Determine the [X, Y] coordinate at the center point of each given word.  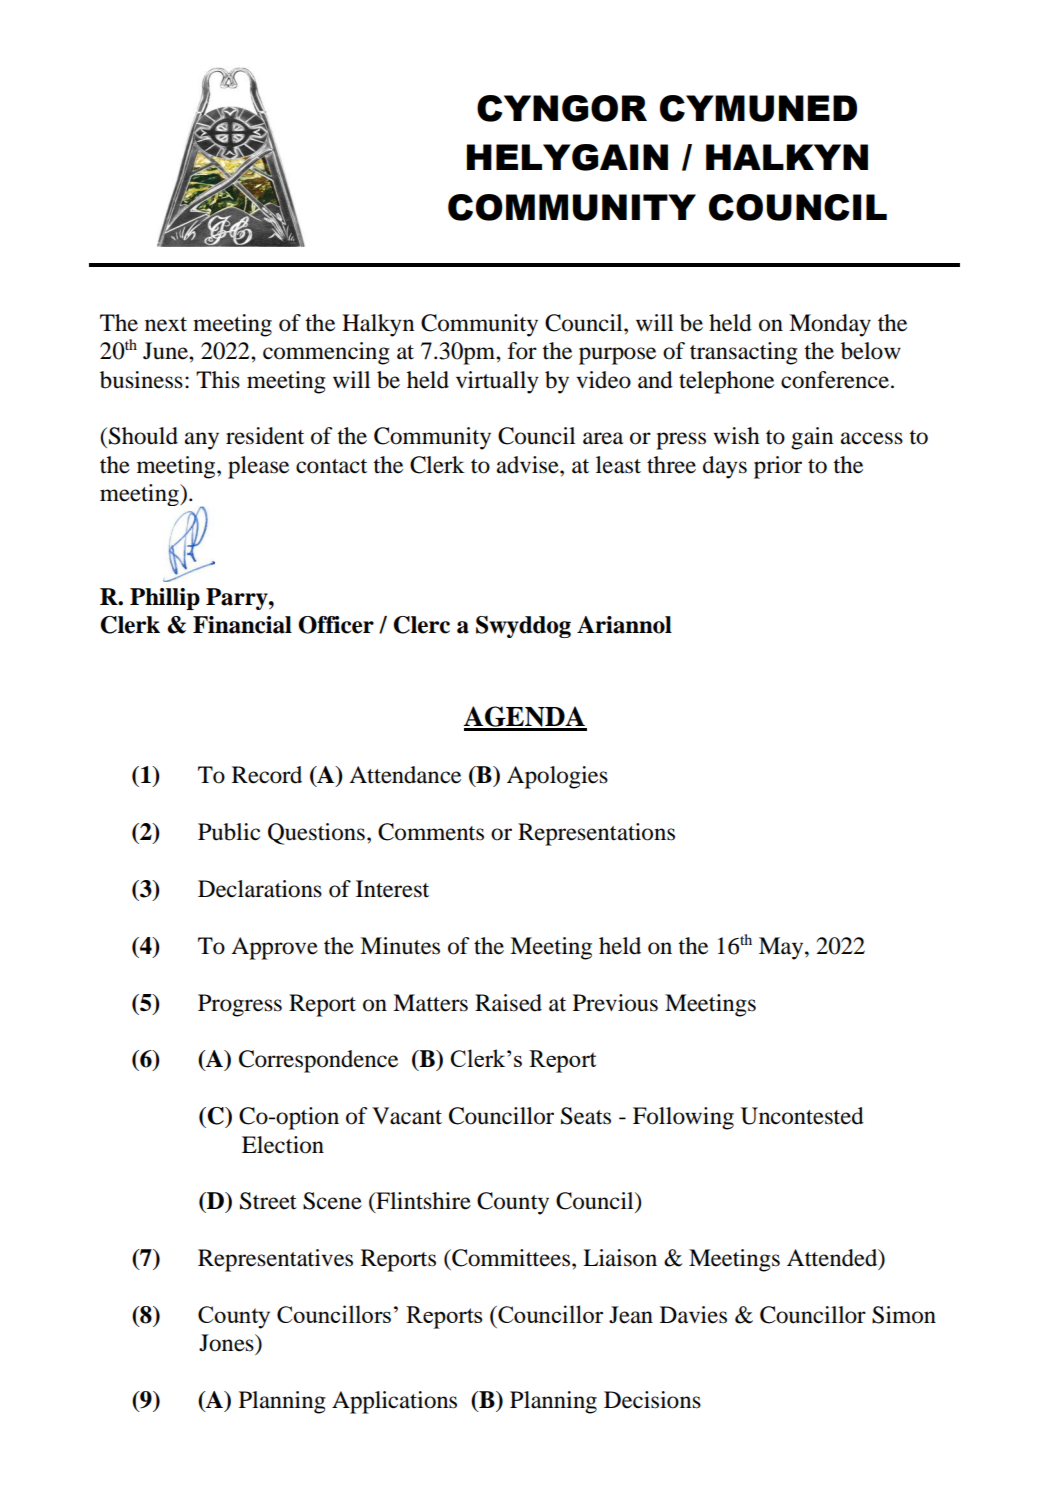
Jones [227, 1343]
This [218, 380]
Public [229, 832]
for [522, 351]
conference [835, 380]
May [782, 948]
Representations [596, 834]
